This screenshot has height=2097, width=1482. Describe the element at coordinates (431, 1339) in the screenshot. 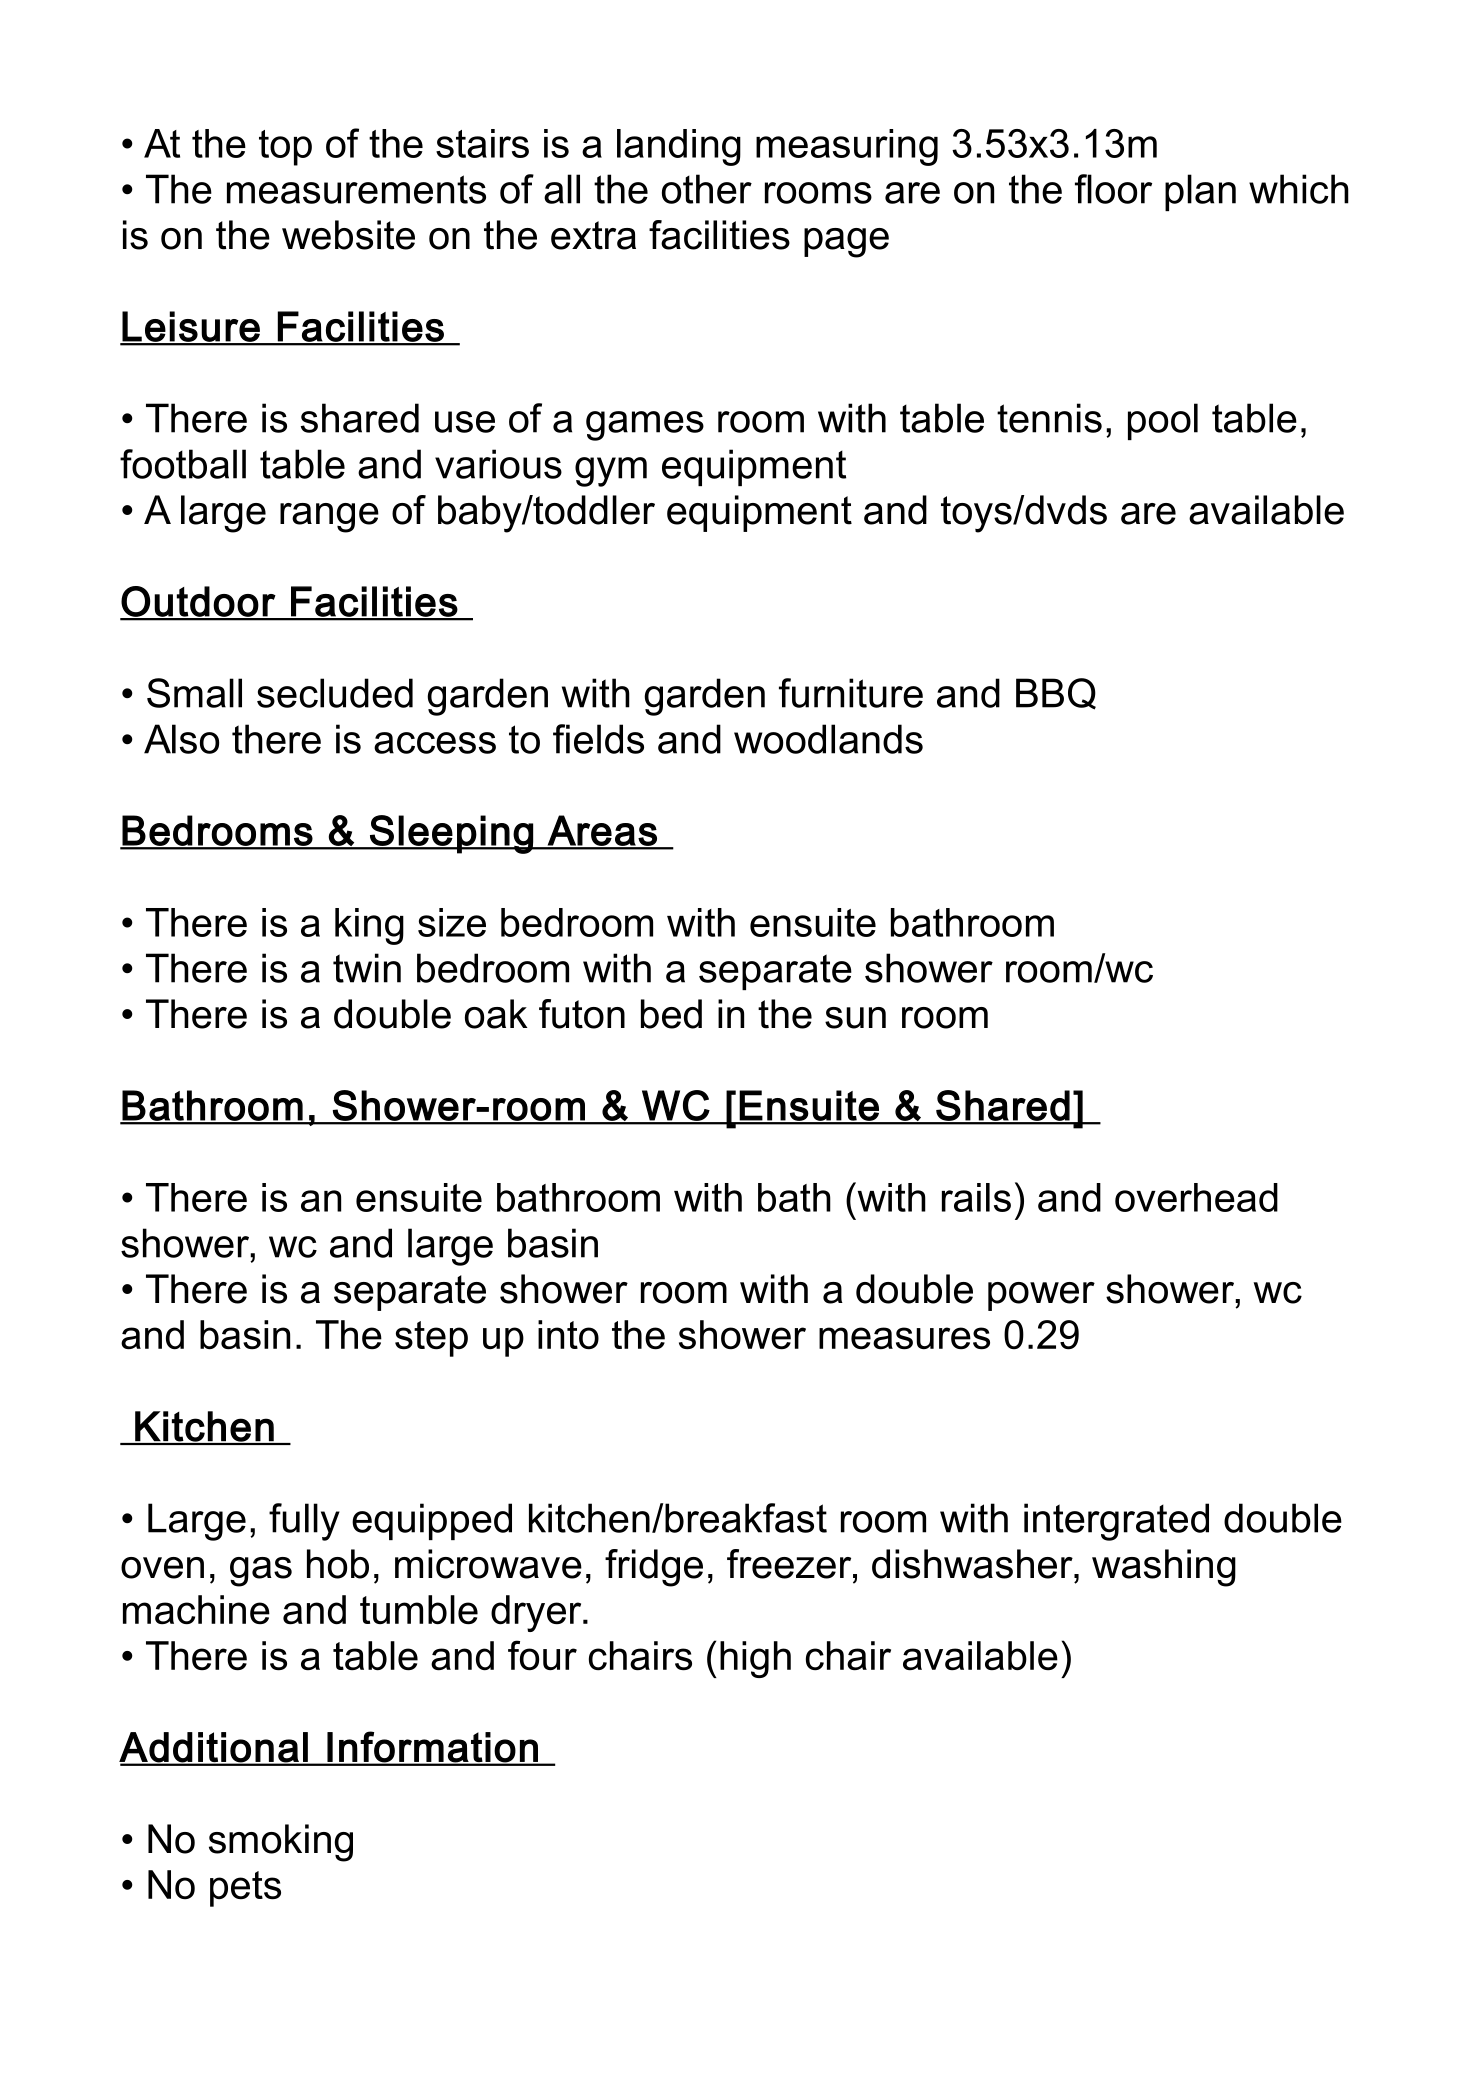

I see `step` at that location.
